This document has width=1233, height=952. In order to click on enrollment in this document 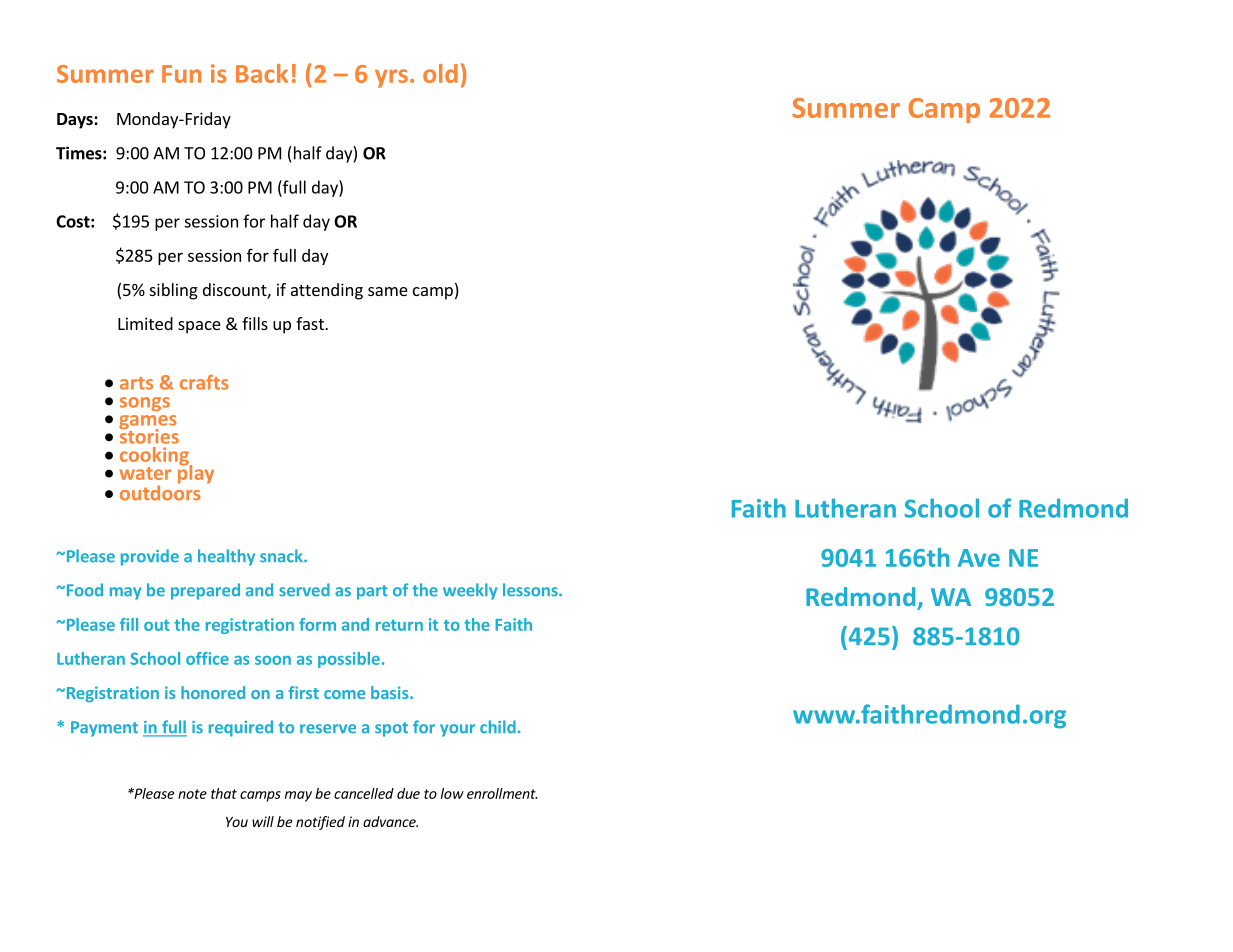, I will do `click(502, 793)`.
